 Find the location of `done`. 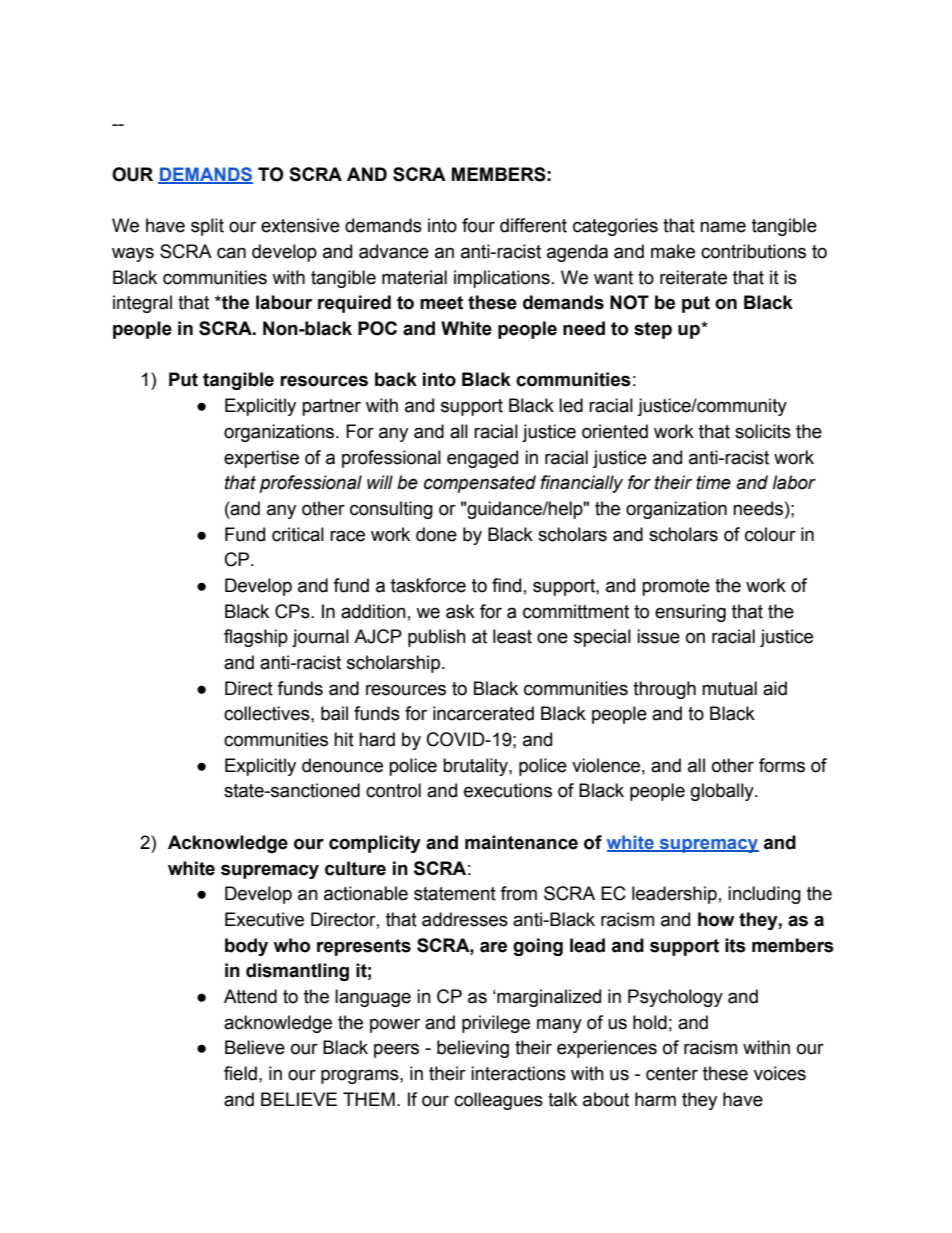

done is located at coordinates (436, 534).
